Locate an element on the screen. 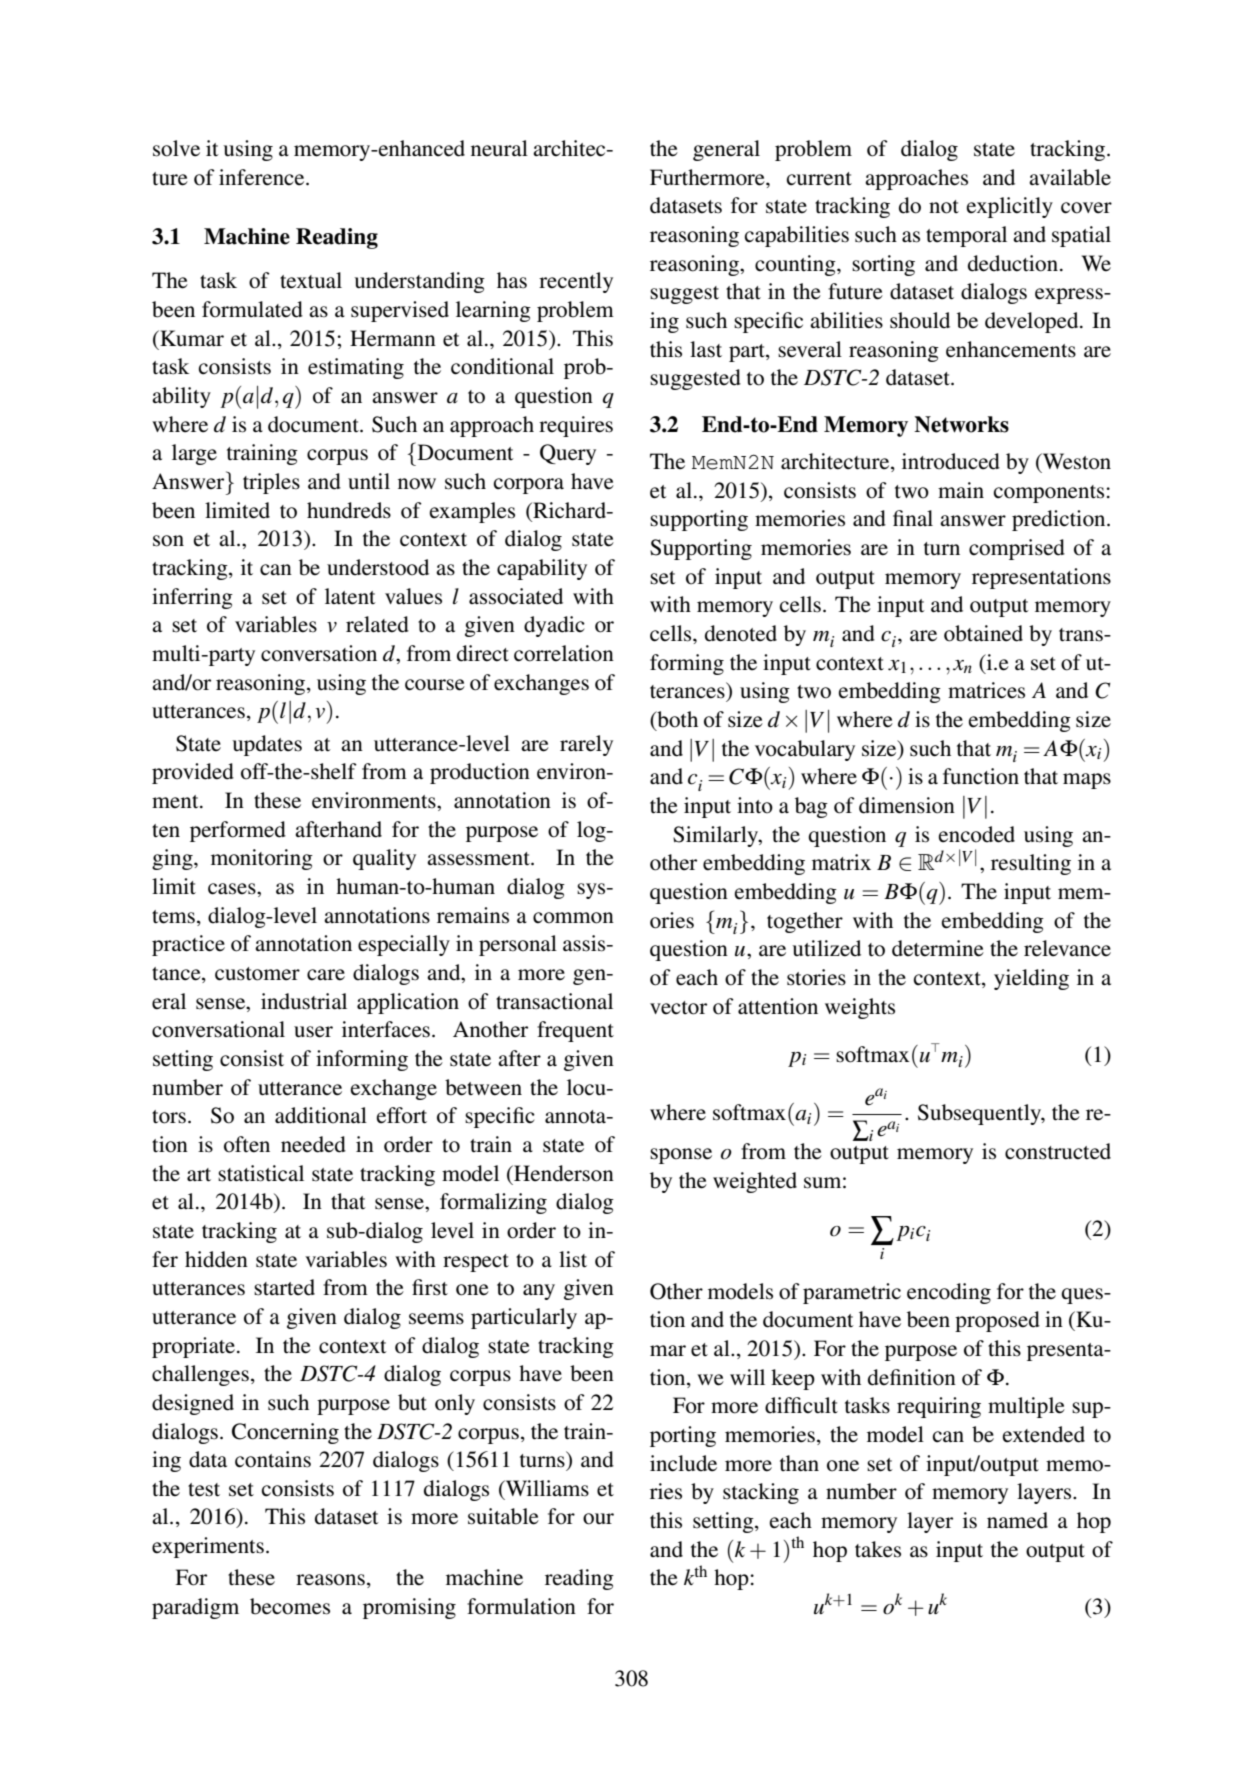 The width and height of the screenshot is (1259, 1781). latent is located at coordinates (350, 596).
